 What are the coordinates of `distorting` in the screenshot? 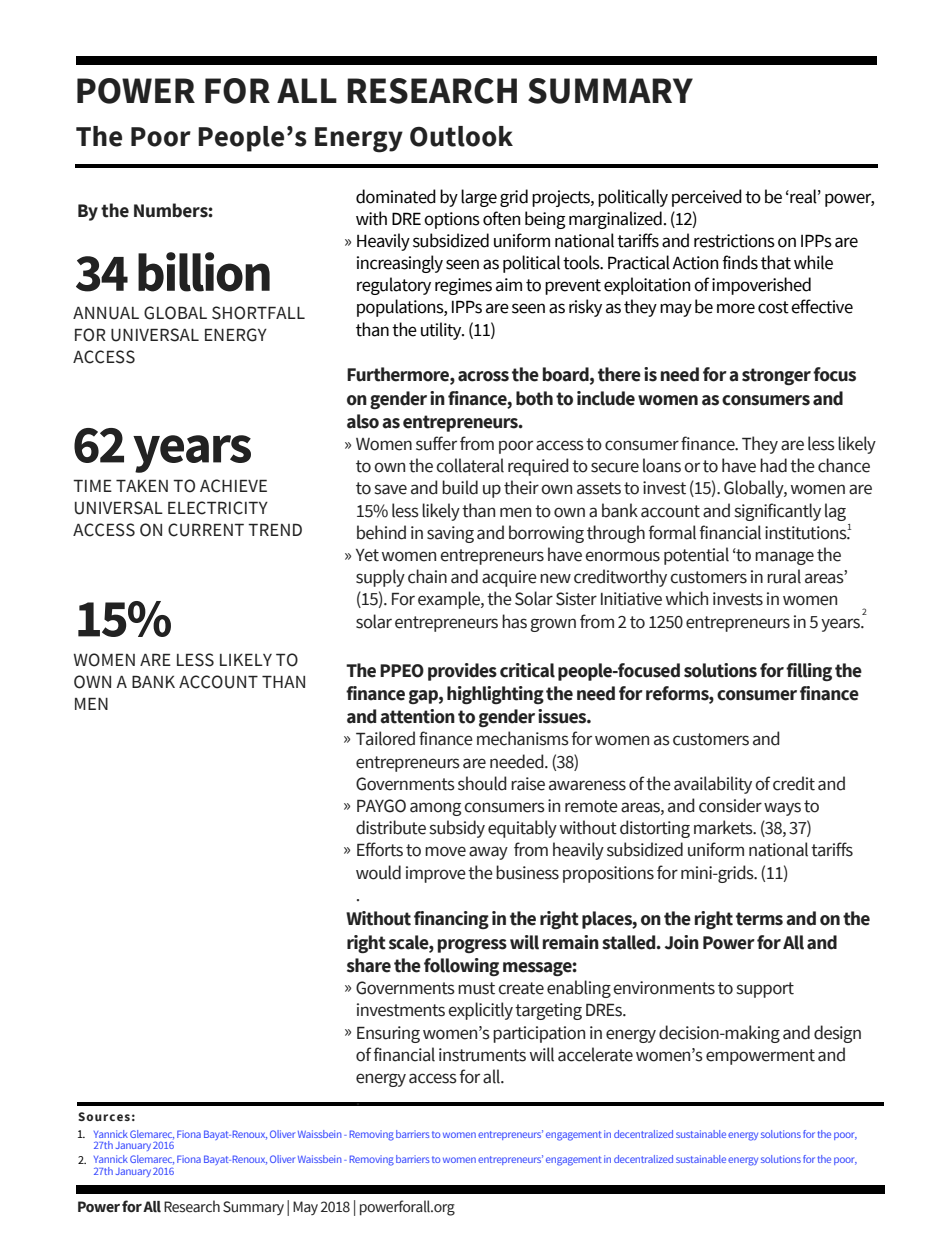 It's located at (655, 829).
